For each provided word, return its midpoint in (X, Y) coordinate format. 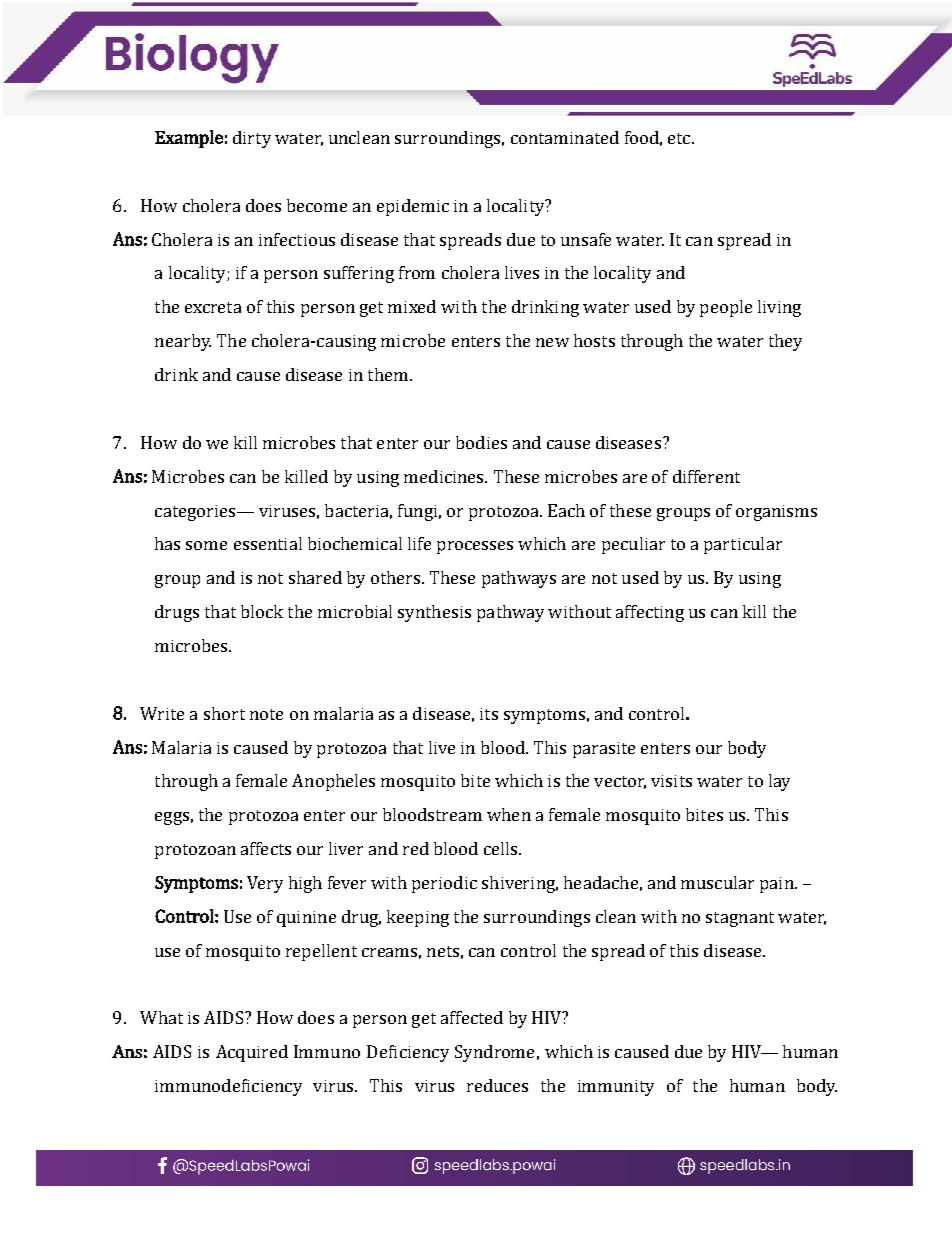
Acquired (252, 1053)
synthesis (434, 613)
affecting (650, 613)
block (262, 611)
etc (680, 138)
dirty (252, 139)
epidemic (413, 207)
